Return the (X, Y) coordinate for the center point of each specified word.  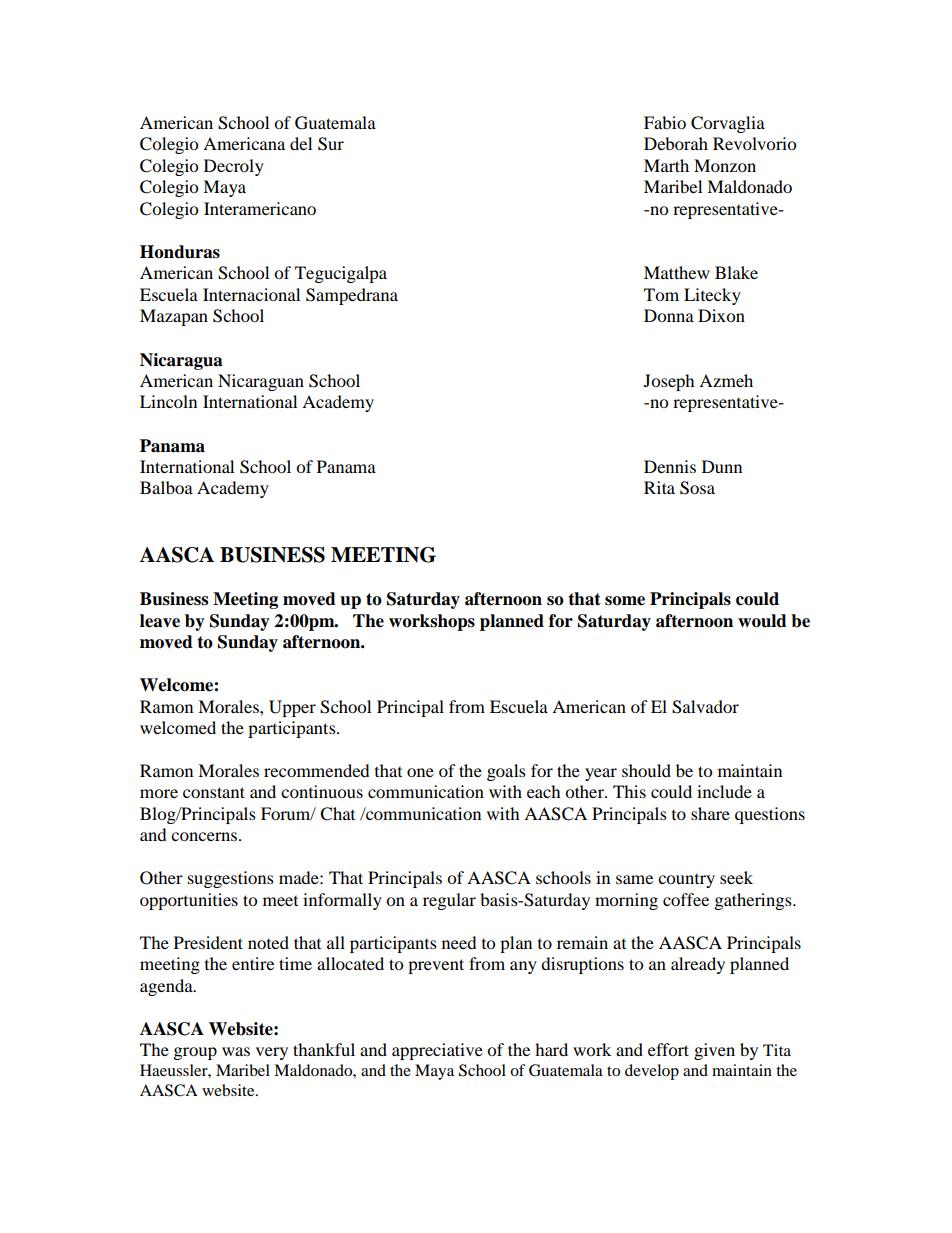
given (714, 1051)
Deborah (676, 143)
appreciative (437, 1051)
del (301, 143)
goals (506, 772)
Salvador (705, 707)
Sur (331, 144)
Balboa (166, 487)
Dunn (722, 466)
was (236, 1051)
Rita (659, 487)
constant (214, 792)
